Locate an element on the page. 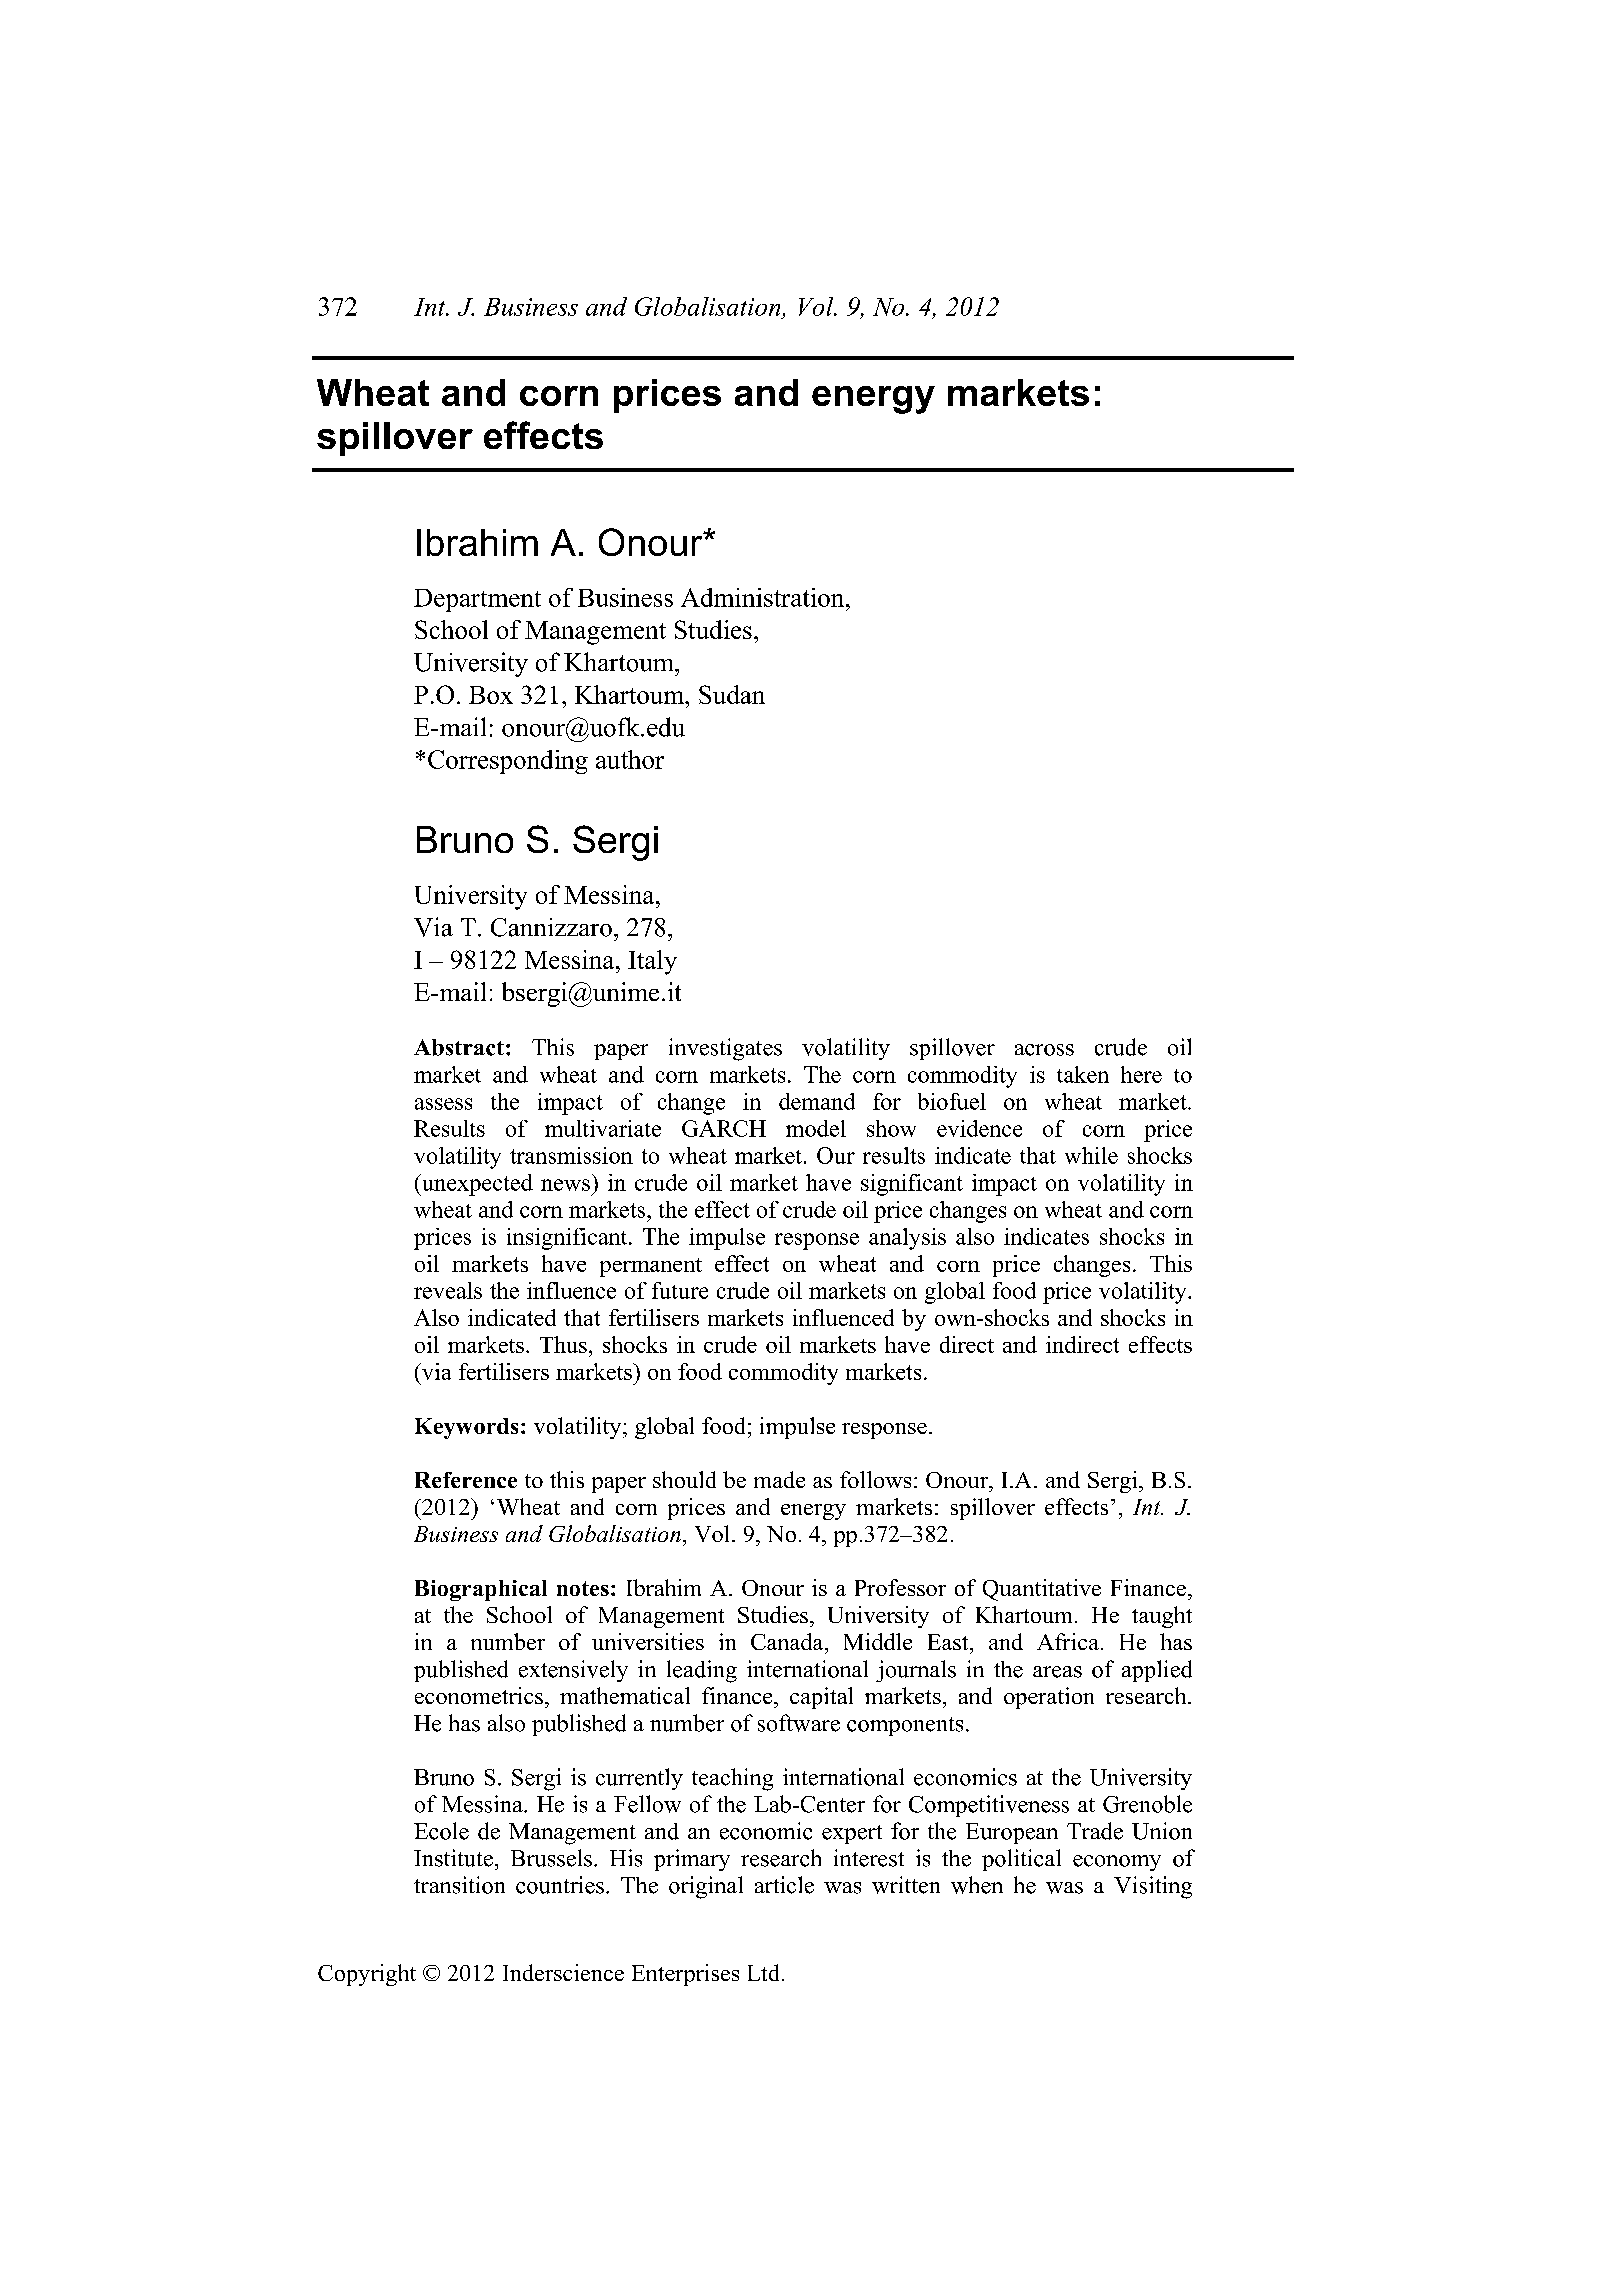 This document has width=1609, height=2276. transition is located at coordinates (459, 1885).
